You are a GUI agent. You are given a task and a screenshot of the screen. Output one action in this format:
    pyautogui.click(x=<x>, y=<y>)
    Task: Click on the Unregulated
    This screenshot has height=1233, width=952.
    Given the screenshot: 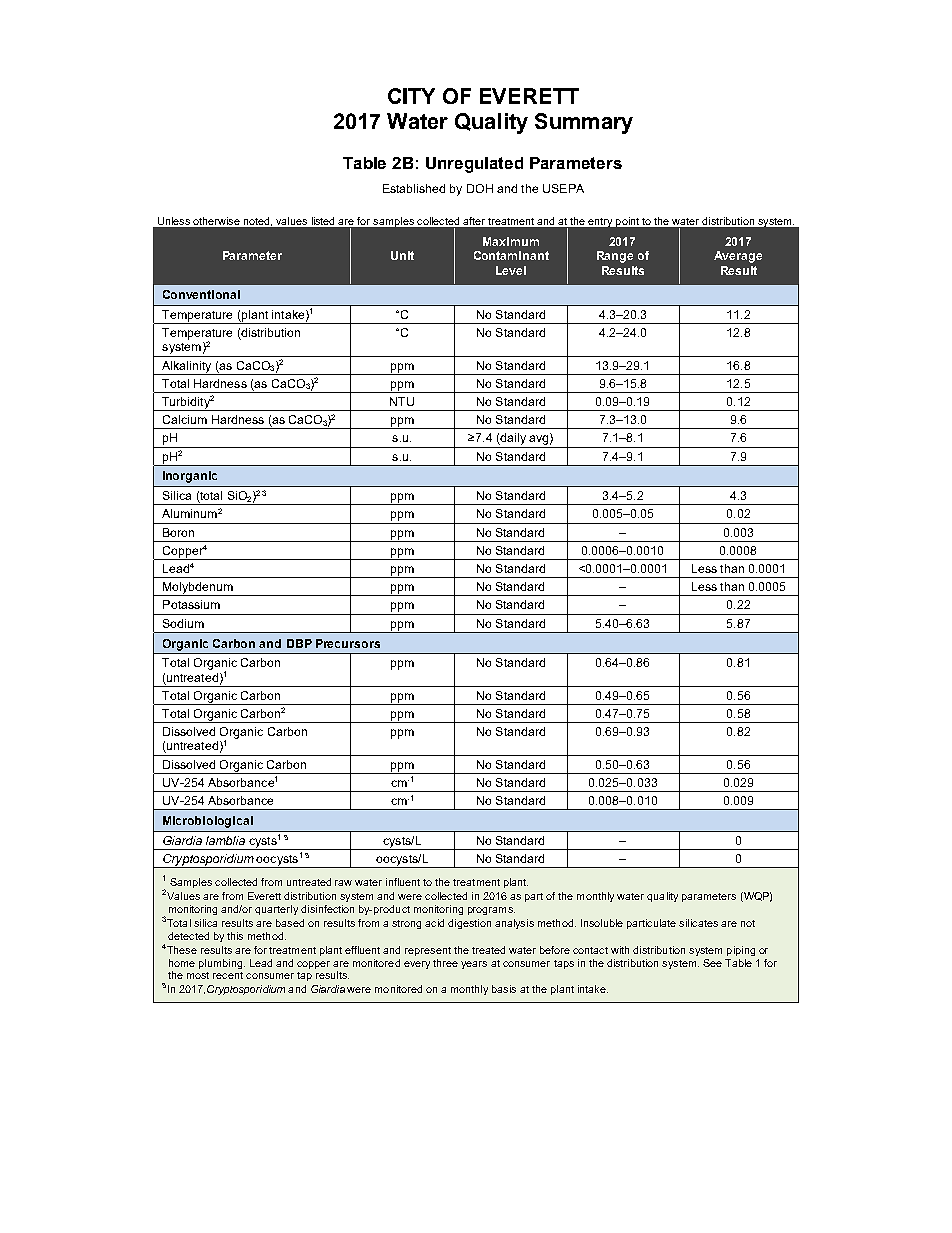 What is the action you would take?
    pyautogui.click(x=474, y=165)
